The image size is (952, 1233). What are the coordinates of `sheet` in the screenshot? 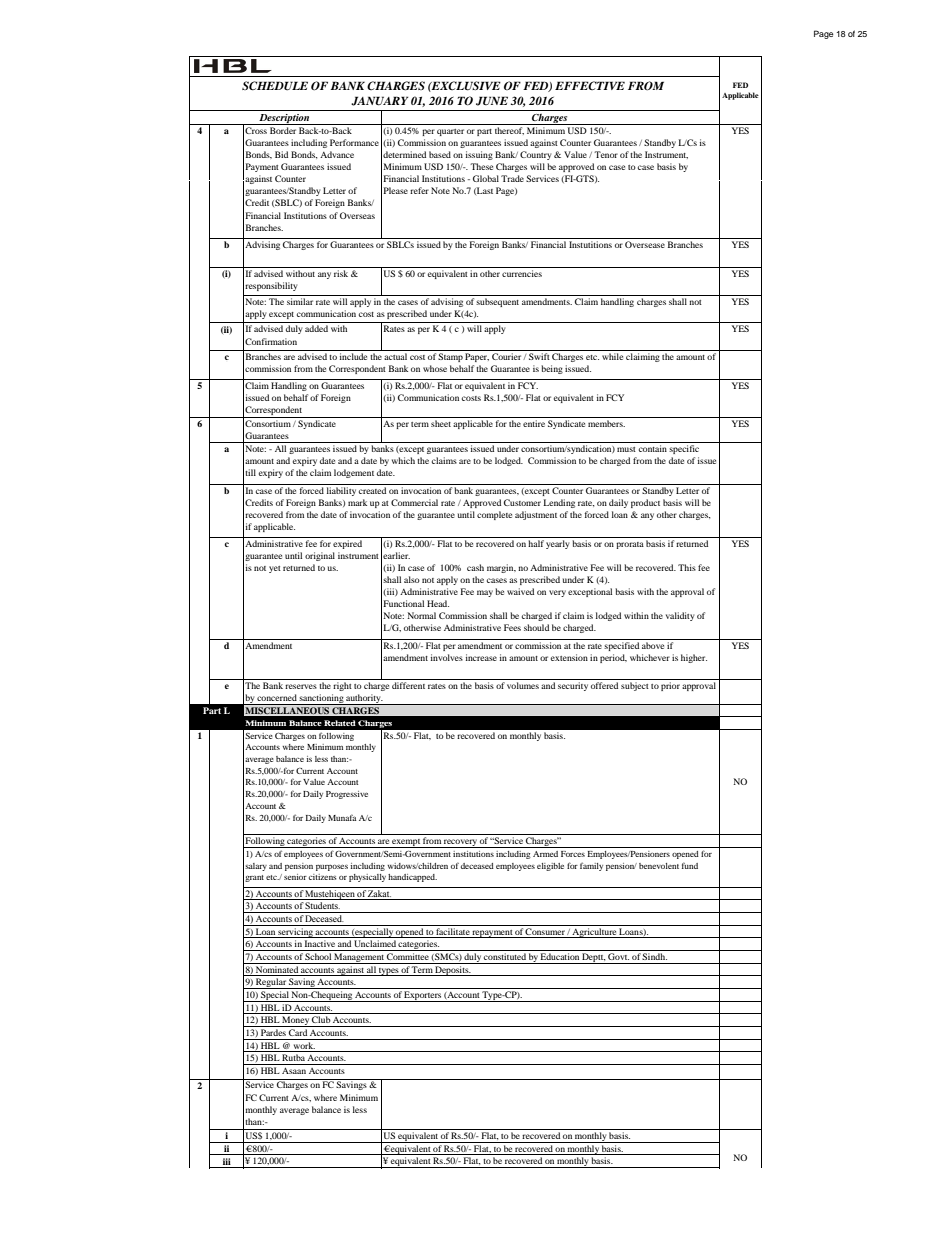 It's located at (441, 423).
